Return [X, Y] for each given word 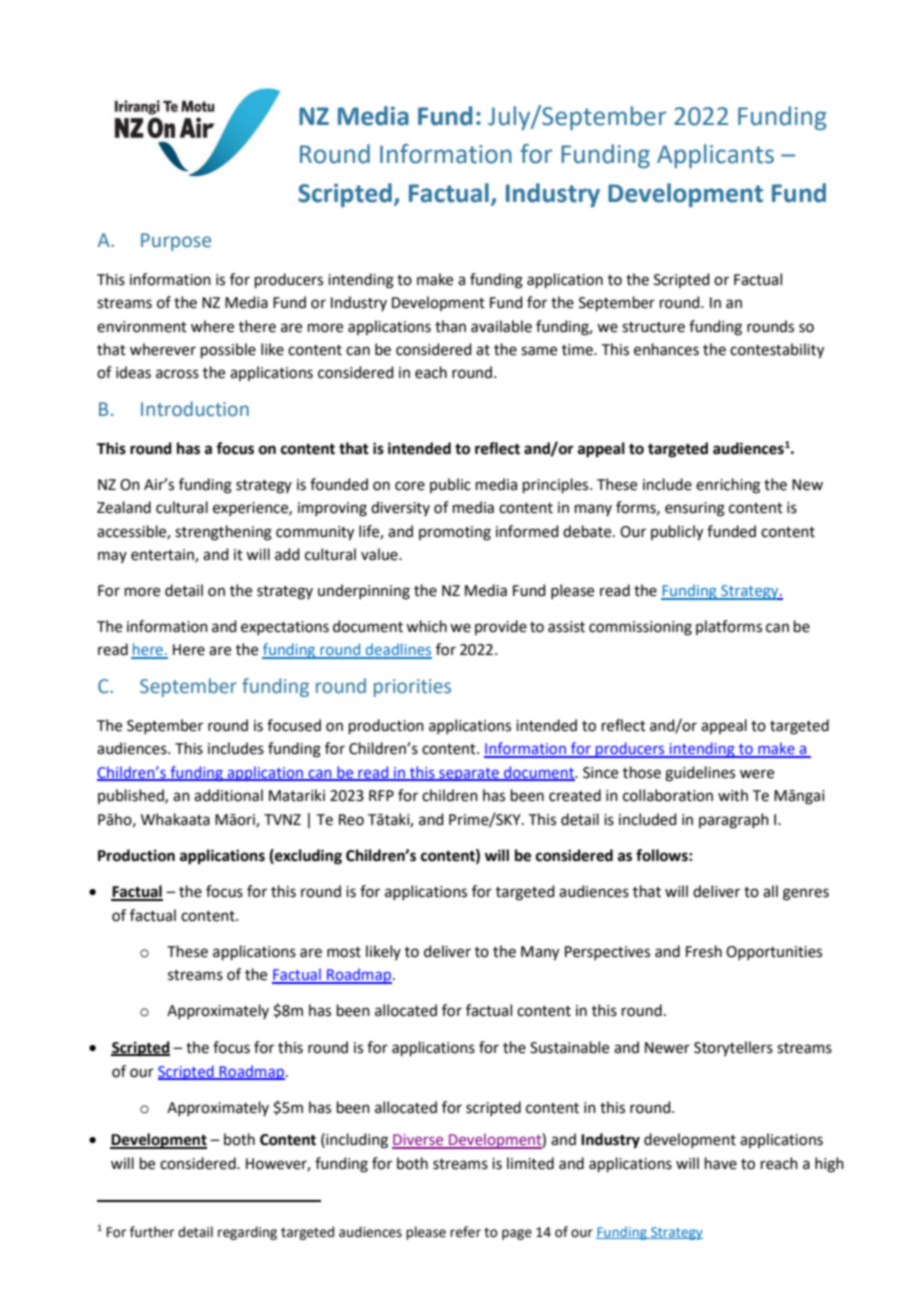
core [410, 486]
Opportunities [774, 953]
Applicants [715, 156]
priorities [412, 688]
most [344, 952]
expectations [285, 628]
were [757, 774]
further [152, 1232]
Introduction [195, 409]
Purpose [176, 242]
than [450, 326]
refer [465, 1232]
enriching [728, 486]
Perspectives [607, 953]
